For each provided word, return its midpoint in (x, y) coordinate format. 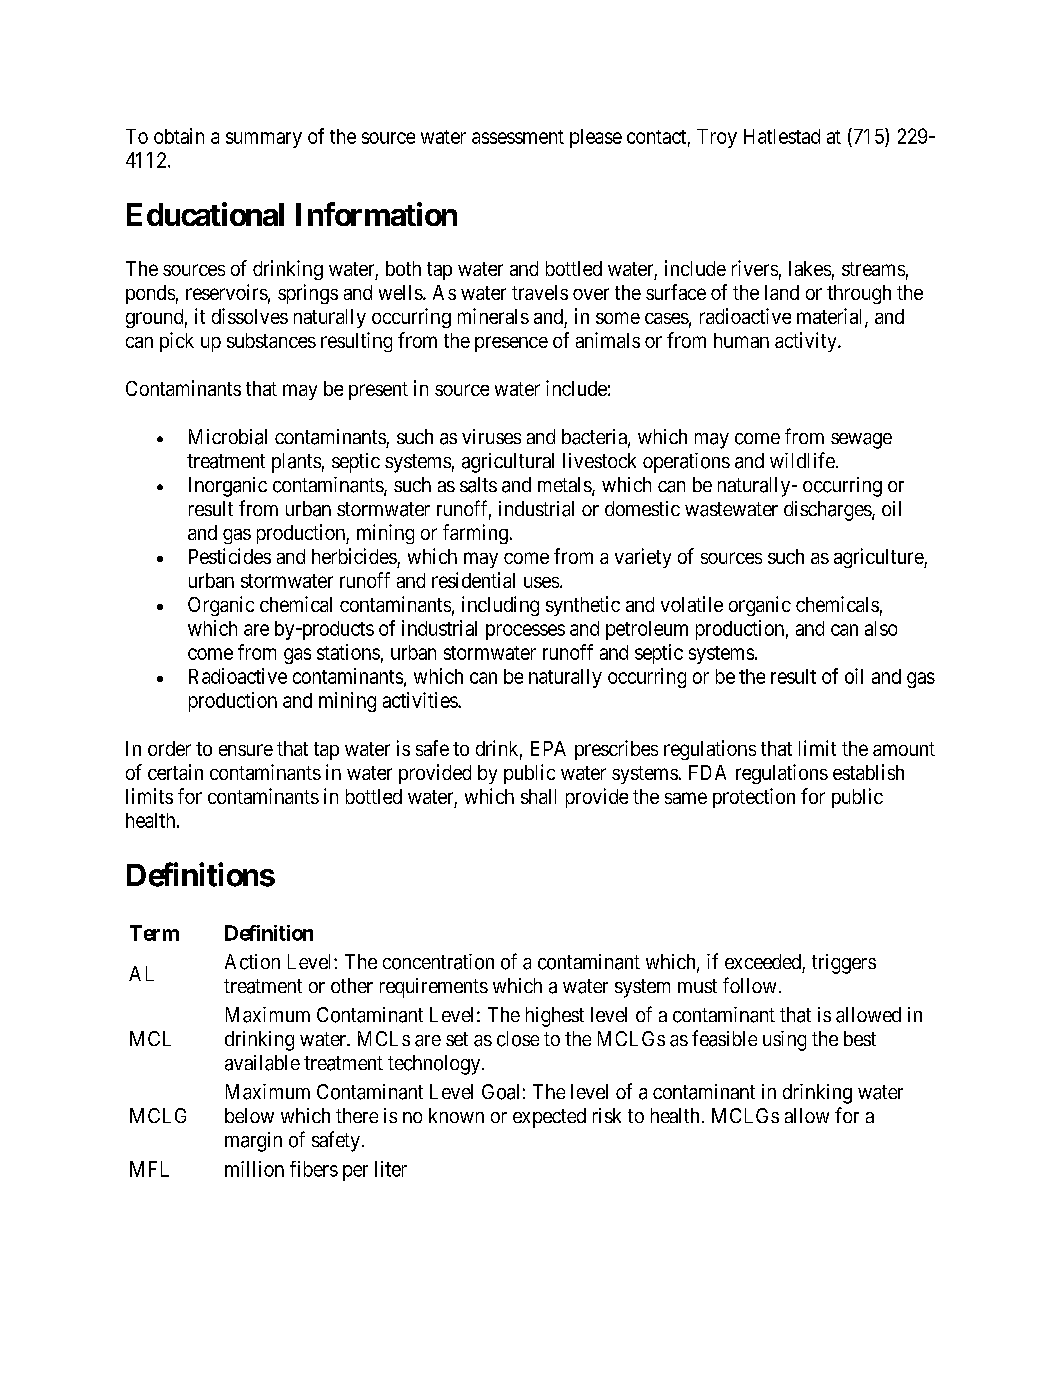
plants (296, 463)
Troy (717, 138)
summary (264, 140)
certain (175, 772)
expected (549, 1118)
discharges (828, 511)
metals (565, 486)
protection (754, 798)
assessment (518, 137)
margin (253, 1142)
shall (538, 796)
